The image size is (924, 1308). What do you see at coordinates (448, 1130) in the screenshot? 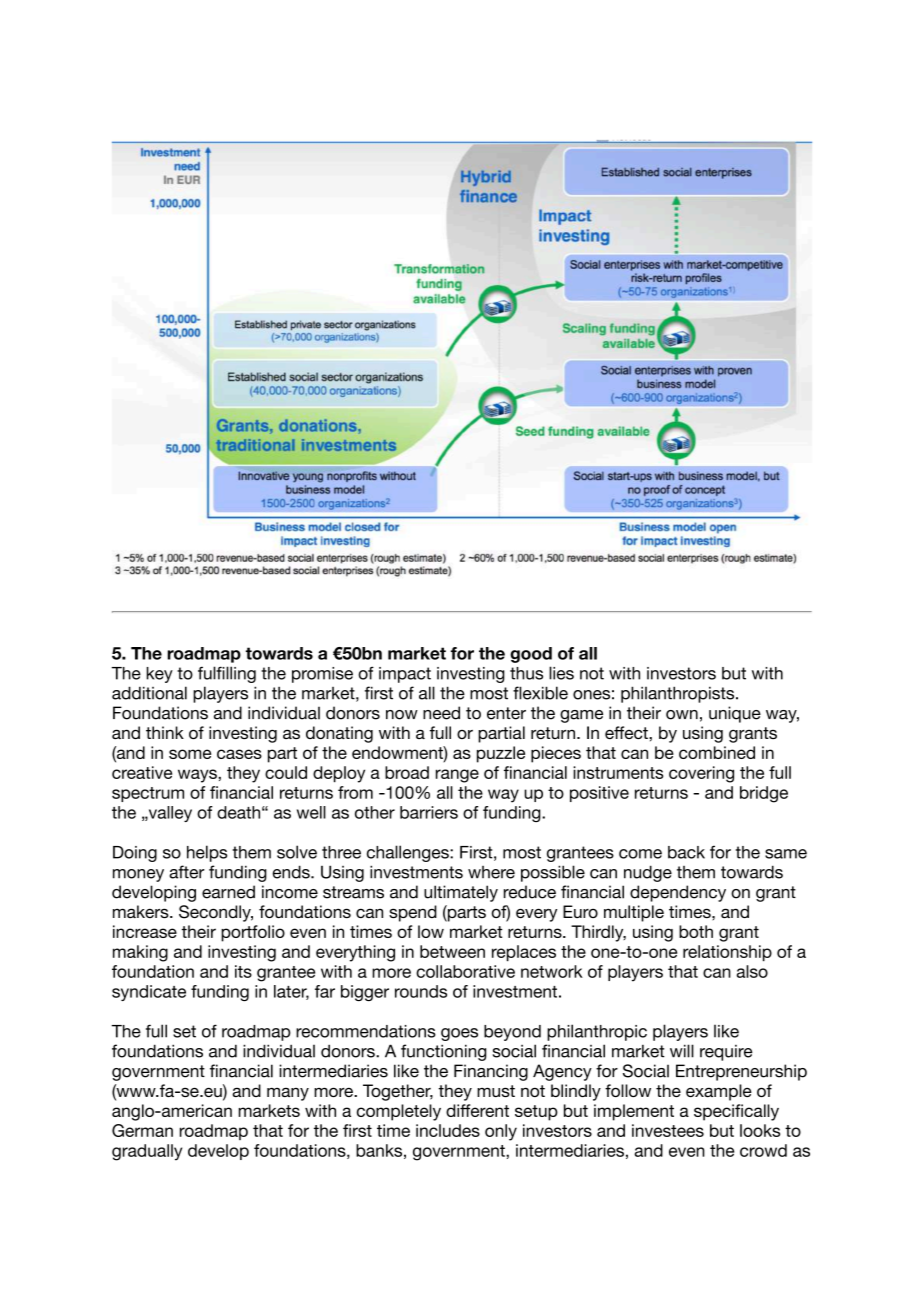
I see `includes` at bounding box center [448, 1130].
